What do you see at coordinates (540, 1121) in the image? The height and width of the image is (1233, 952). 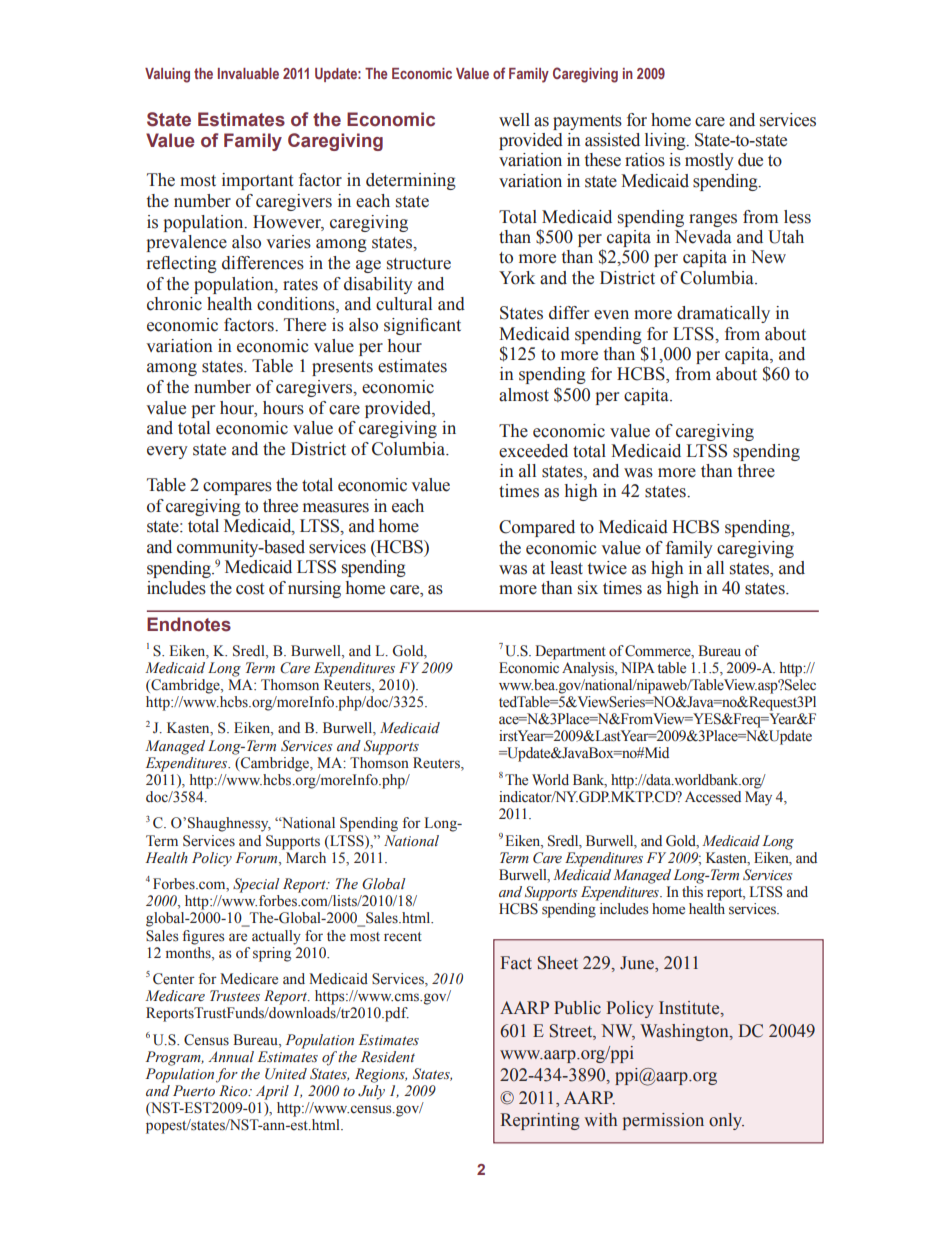 I see `Reprinting` at bounding box center [540, 1121].
